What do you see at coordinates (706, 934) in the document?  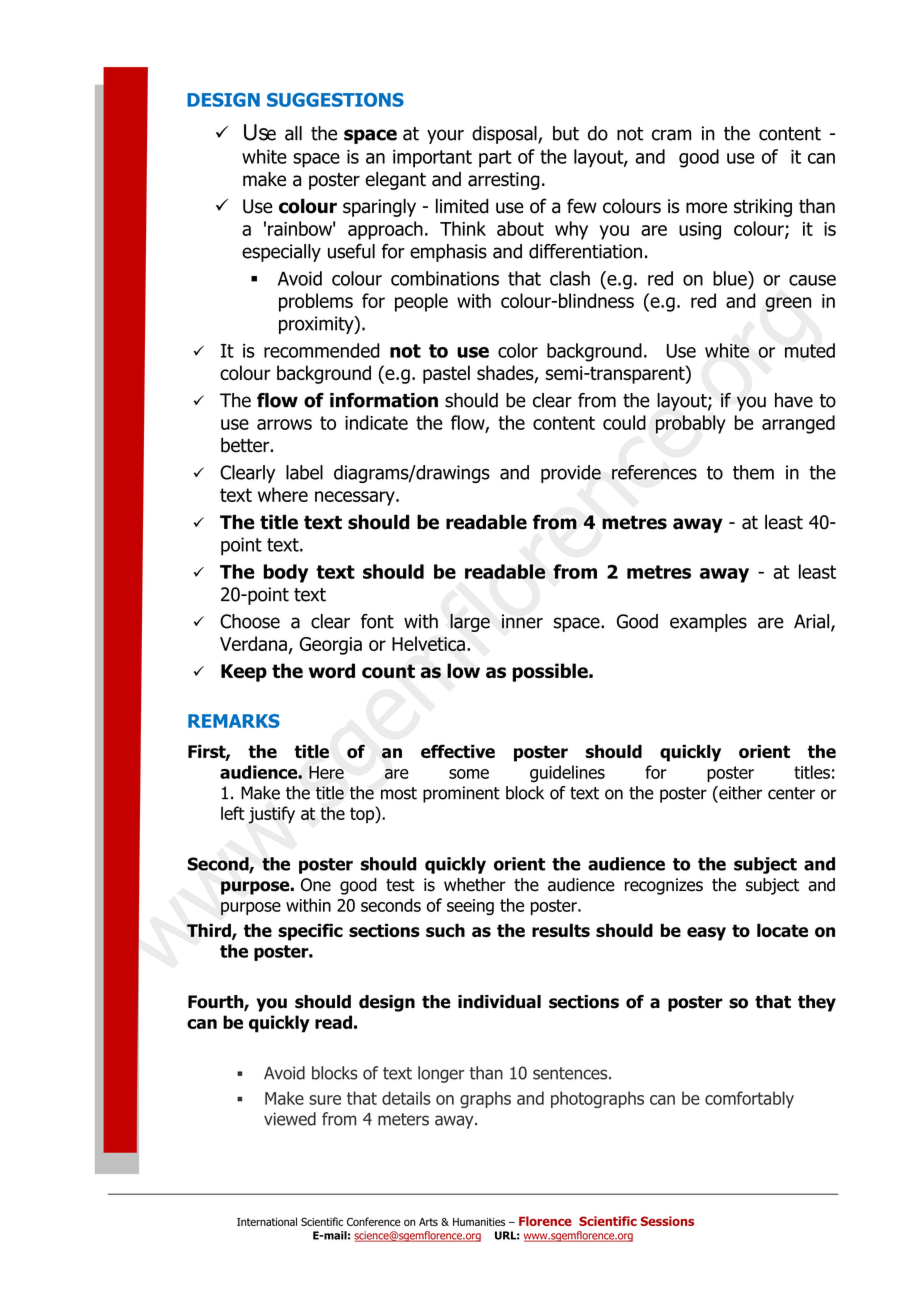 I see `easy` at bounding box center [706, 934].
